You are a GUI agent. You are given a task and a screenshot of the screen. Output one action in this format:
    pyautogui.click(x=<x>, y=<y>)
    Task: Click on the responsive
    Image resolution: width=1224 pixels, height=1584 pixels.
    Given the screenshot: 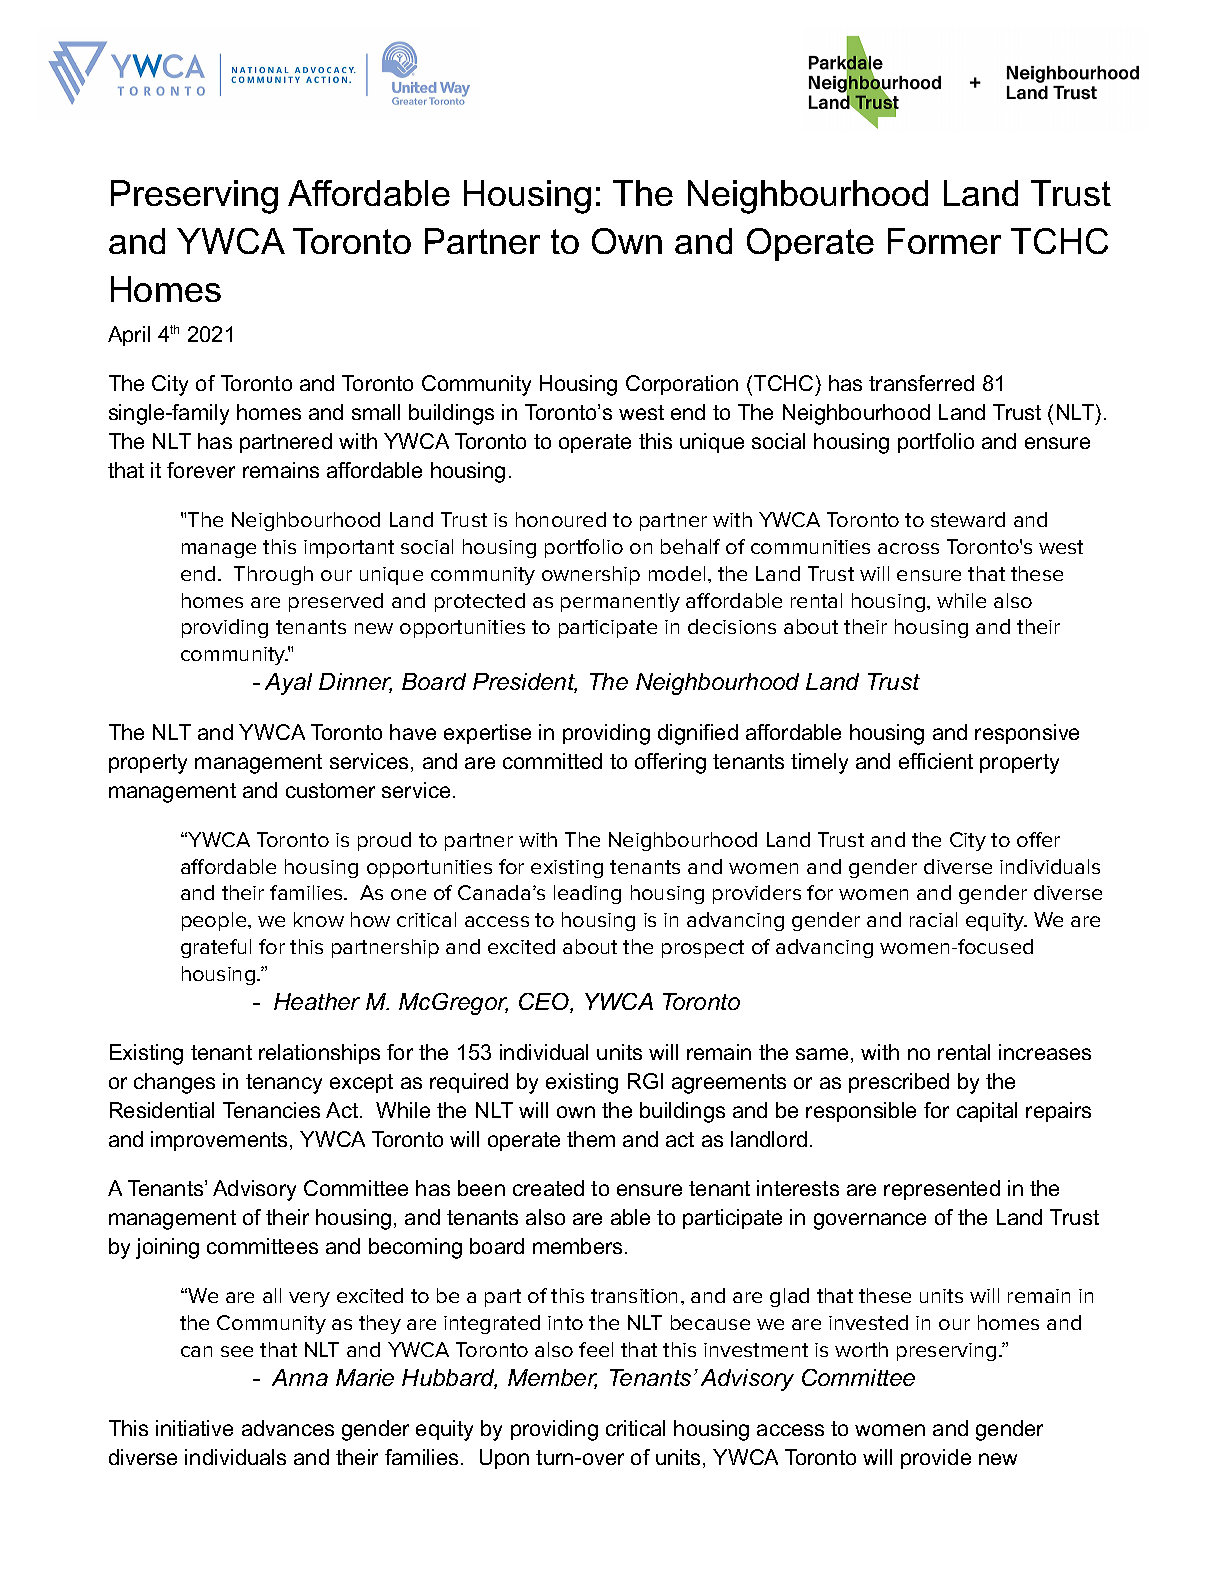 What is the action you would take?
    pyautogui.click(x=1027, y=734)
